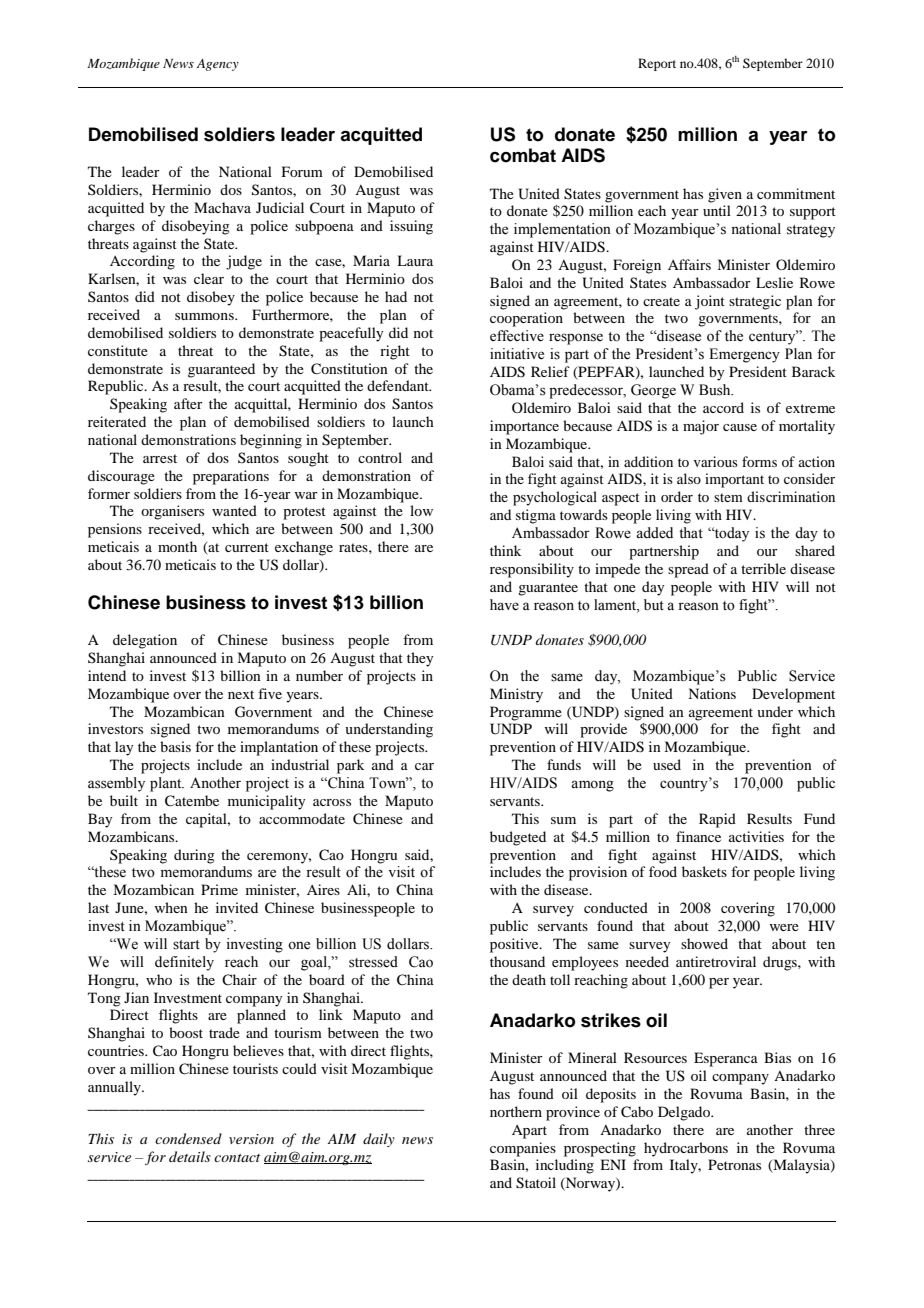 This image has width=924, height=1308. What do you see at coordinates (504, 605) in the image?
I see `have` at bounding box center [504, 605].
